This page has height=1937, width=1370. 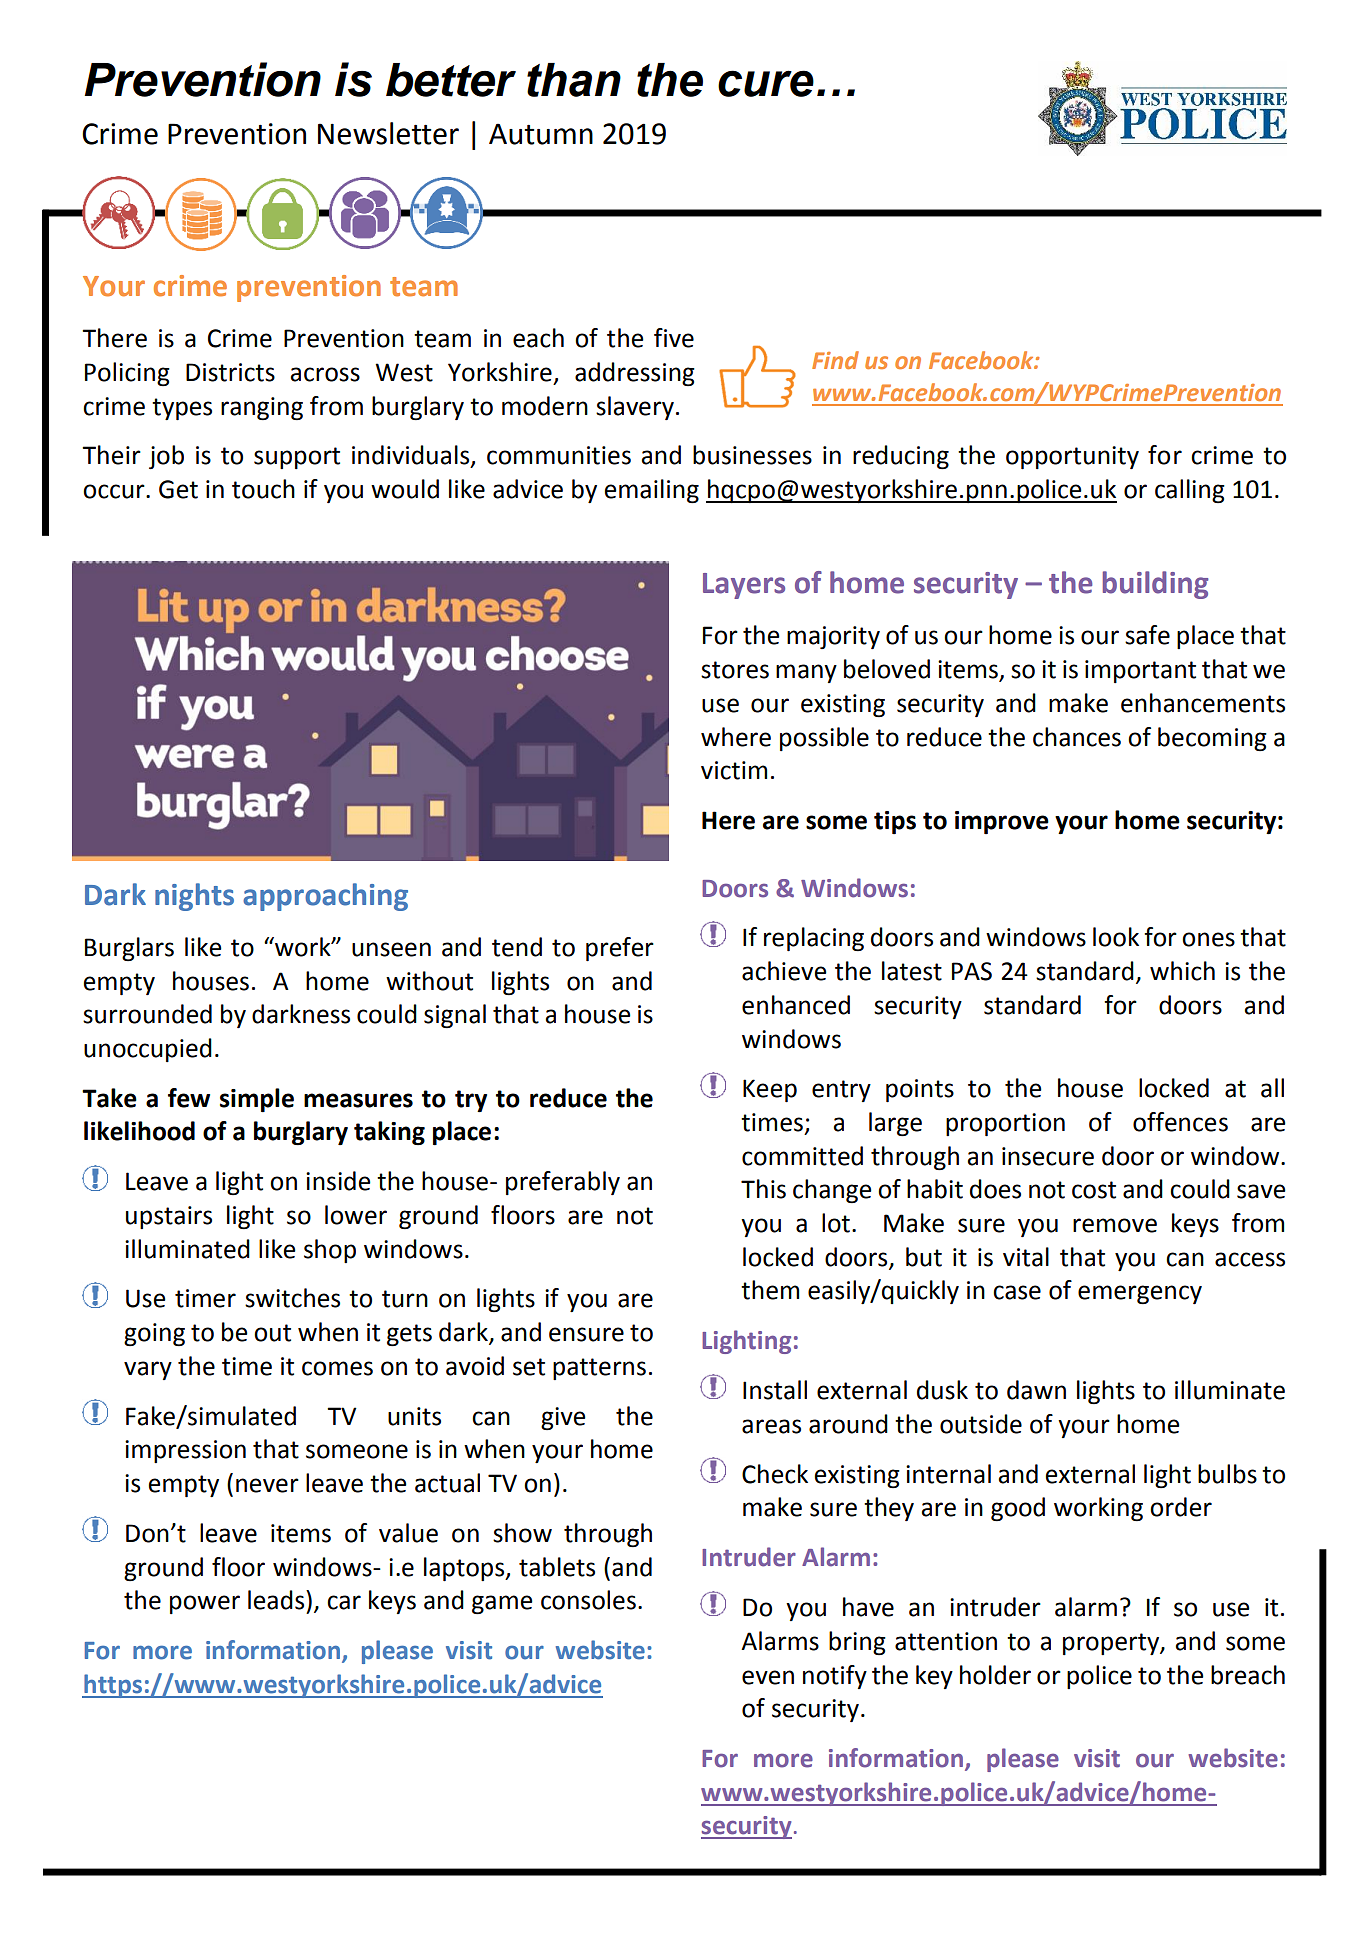 I want to click on consoles, so click(x=588, y=1600).
